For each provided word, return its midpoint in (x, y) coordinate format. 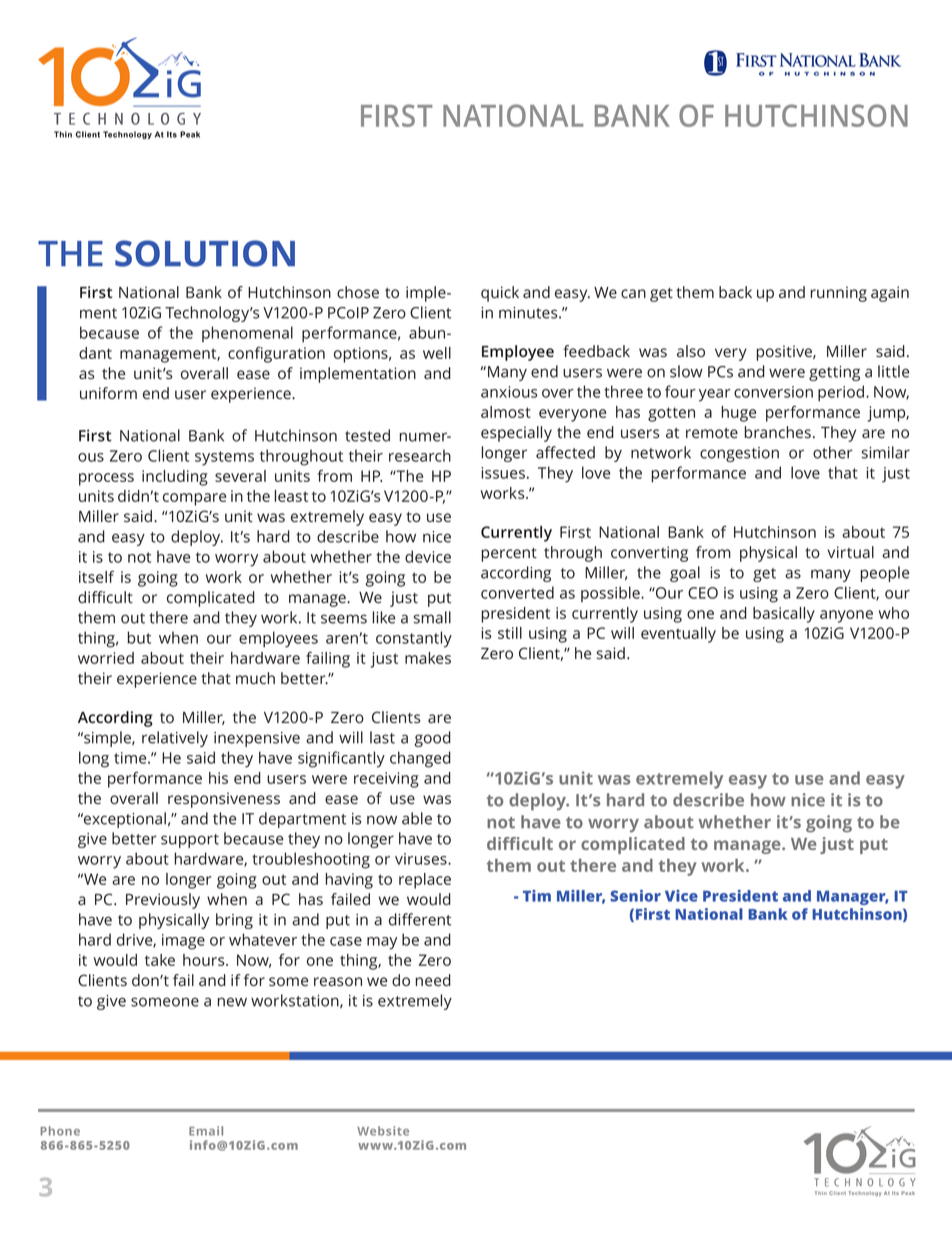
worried (106, 658)
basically (784, 615)
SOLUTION (205, 253)
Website (383, 1131)
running (838, 294)
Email (206, 1131)
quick (500, 294)
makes (428, 658)
